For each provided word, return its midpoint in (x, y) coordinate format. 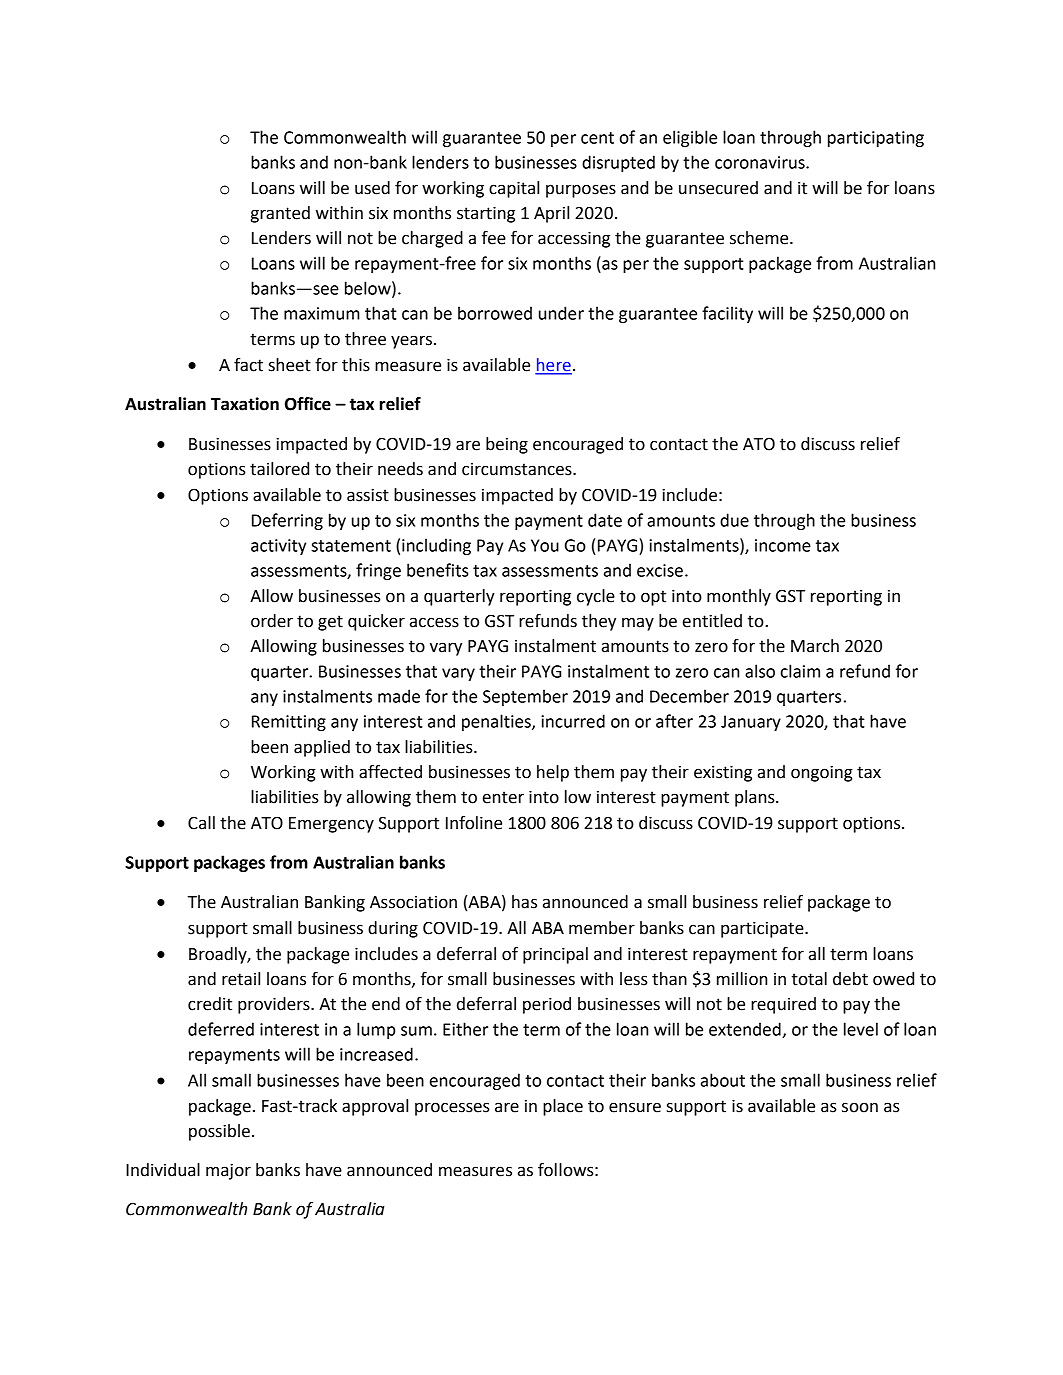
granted (280, 214)
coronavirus (761, 162)
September (525, 697)
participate (763, 929)
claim (800, 671)
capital (514, 189)
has (524, 902)
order (272, 621)
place (563, 1107)
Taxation (245, 404)
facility (727, 314)
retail (241, 979)
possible (219, 1132)
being (507, 445)
